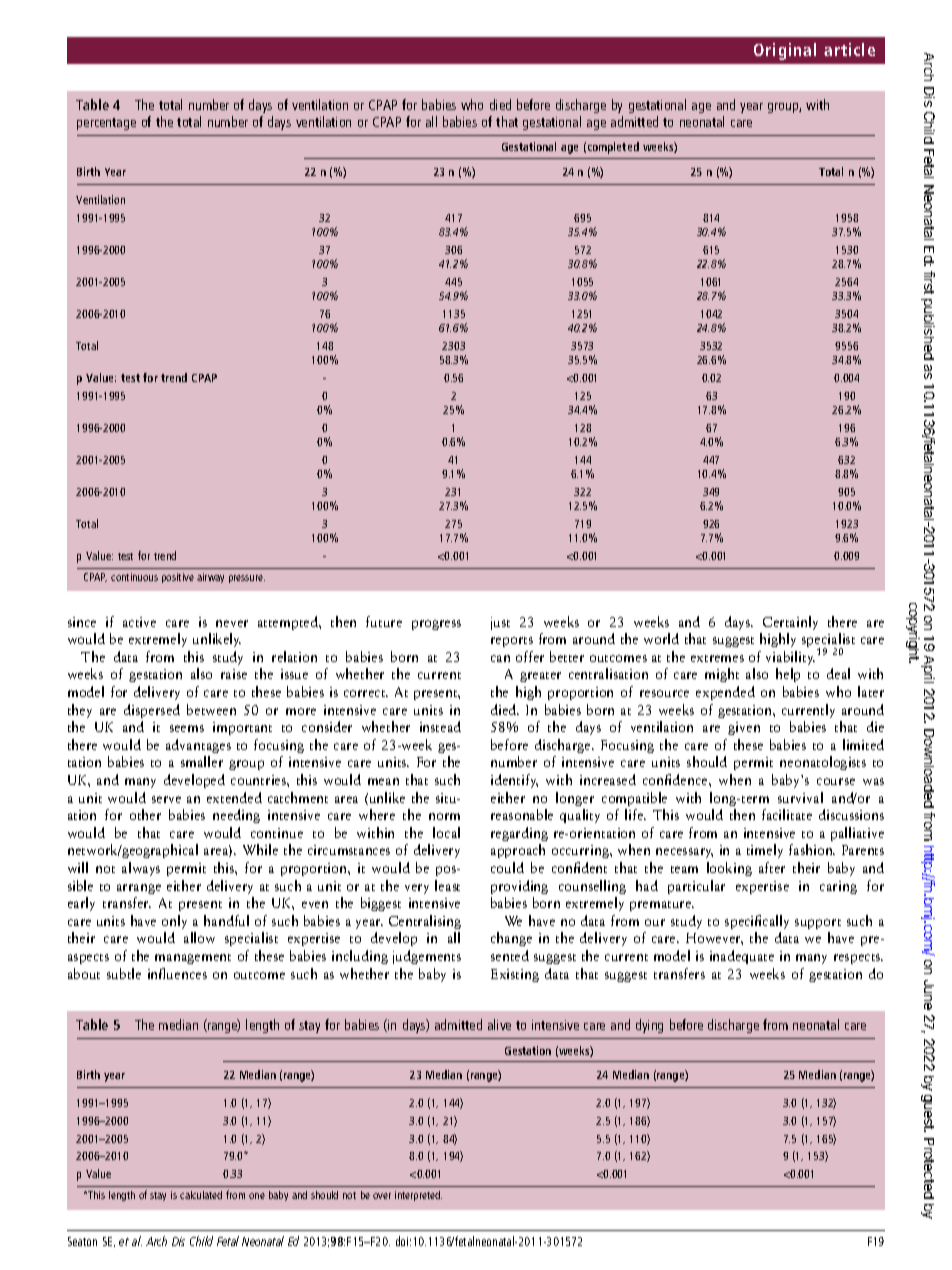  I want to click on can, so click(500, 658).
